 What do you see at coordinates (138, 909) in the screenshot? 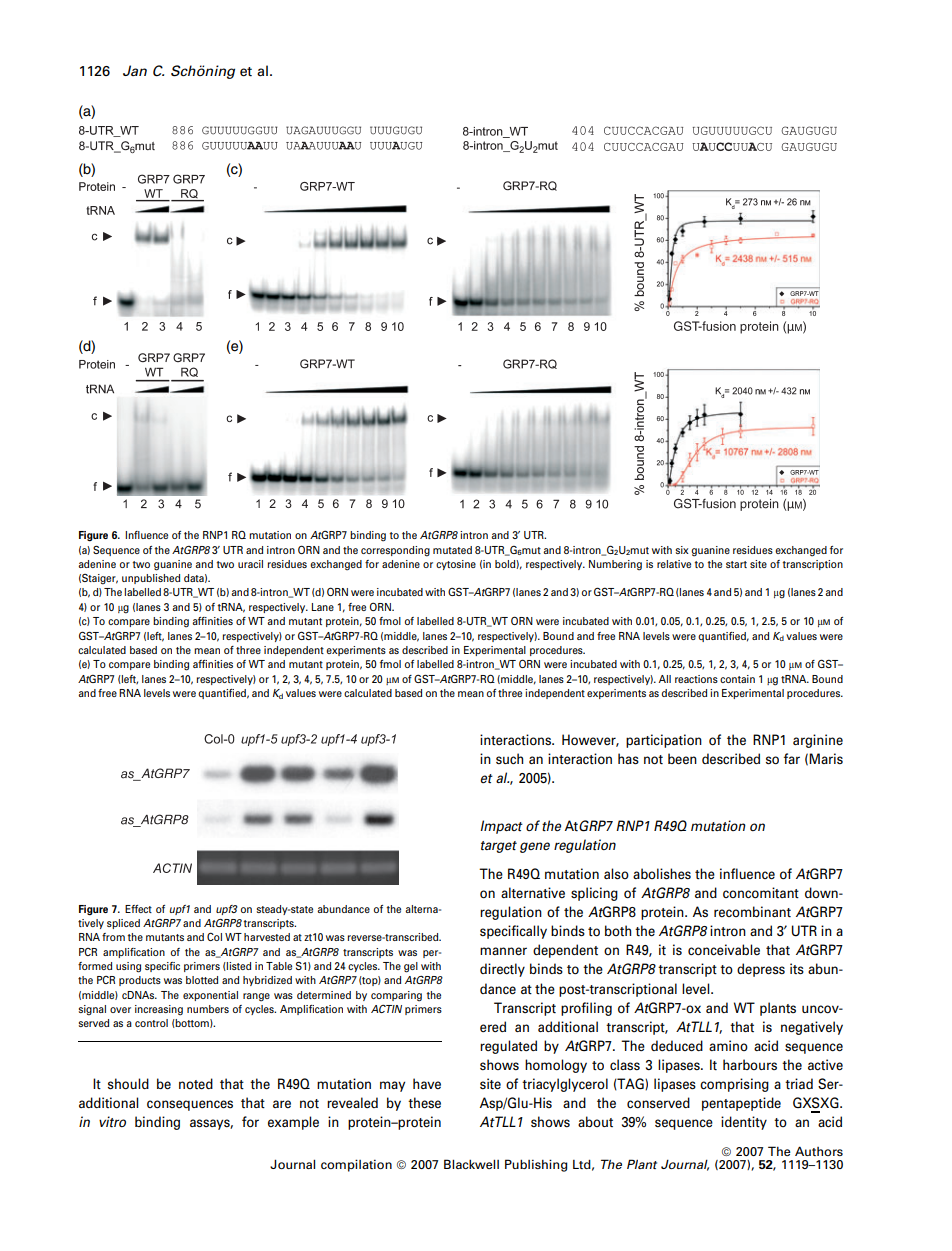
I see `Effect` at bounding box center [138, 909].
